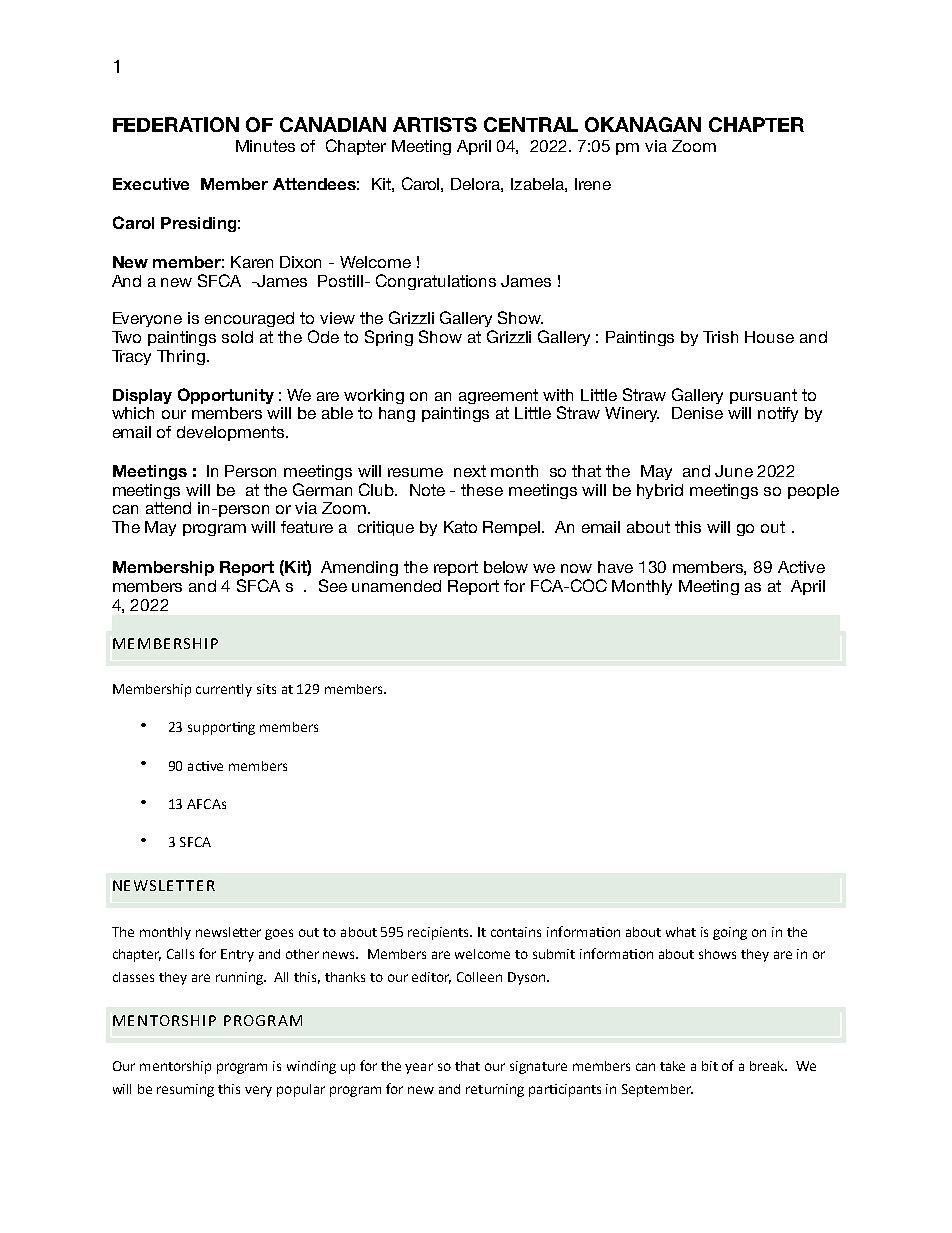  Describe the element at coordinates (593, 184) in the screenshot. I see `Irene` at that location.
